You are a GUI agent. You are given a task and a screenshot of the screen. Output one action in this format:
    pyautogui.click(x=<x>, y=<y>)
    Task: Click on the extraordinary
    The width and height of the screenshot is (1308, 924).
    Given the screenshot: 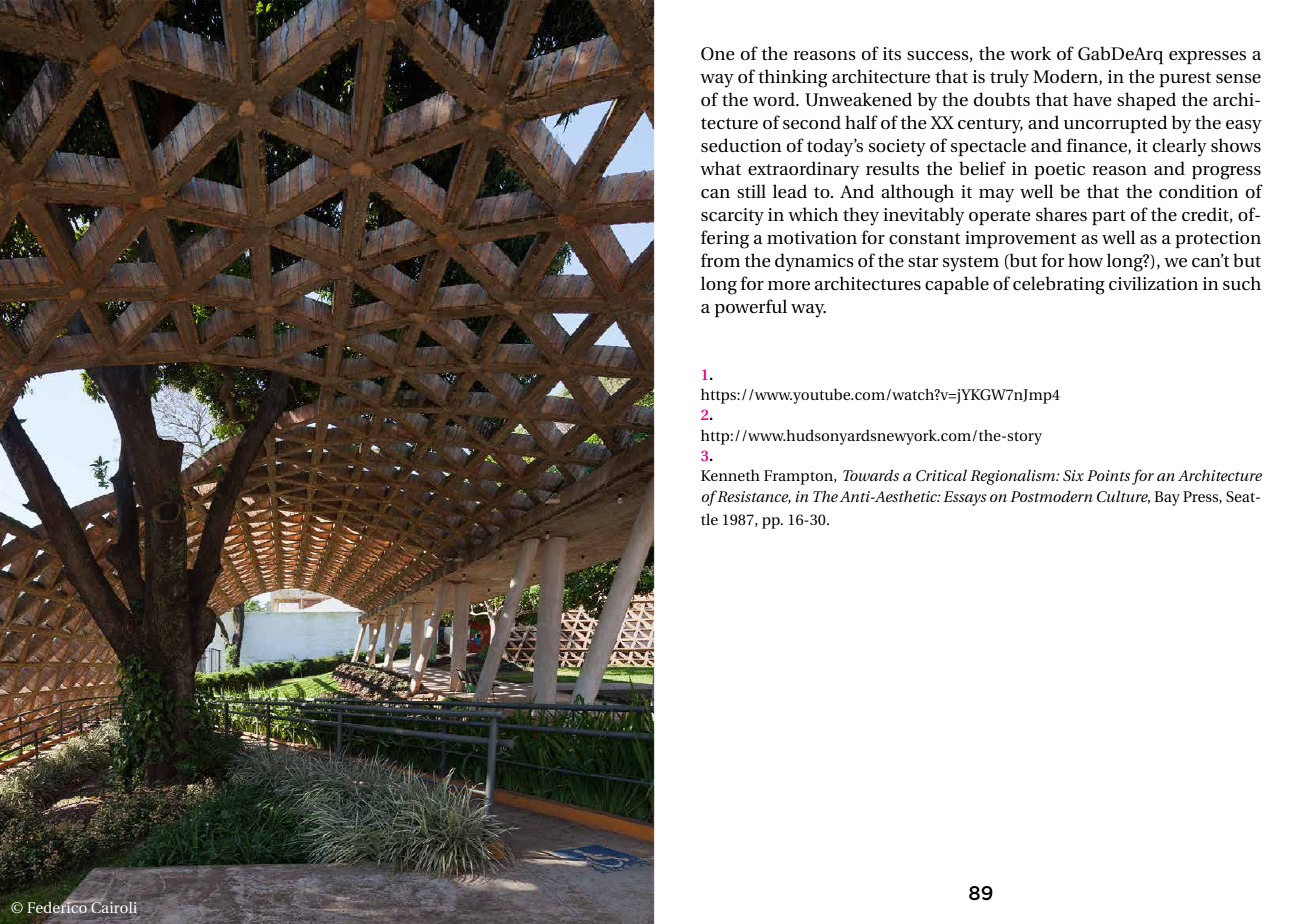 What is the action you would take?
    pyautogui.click(x=803, y=170)
